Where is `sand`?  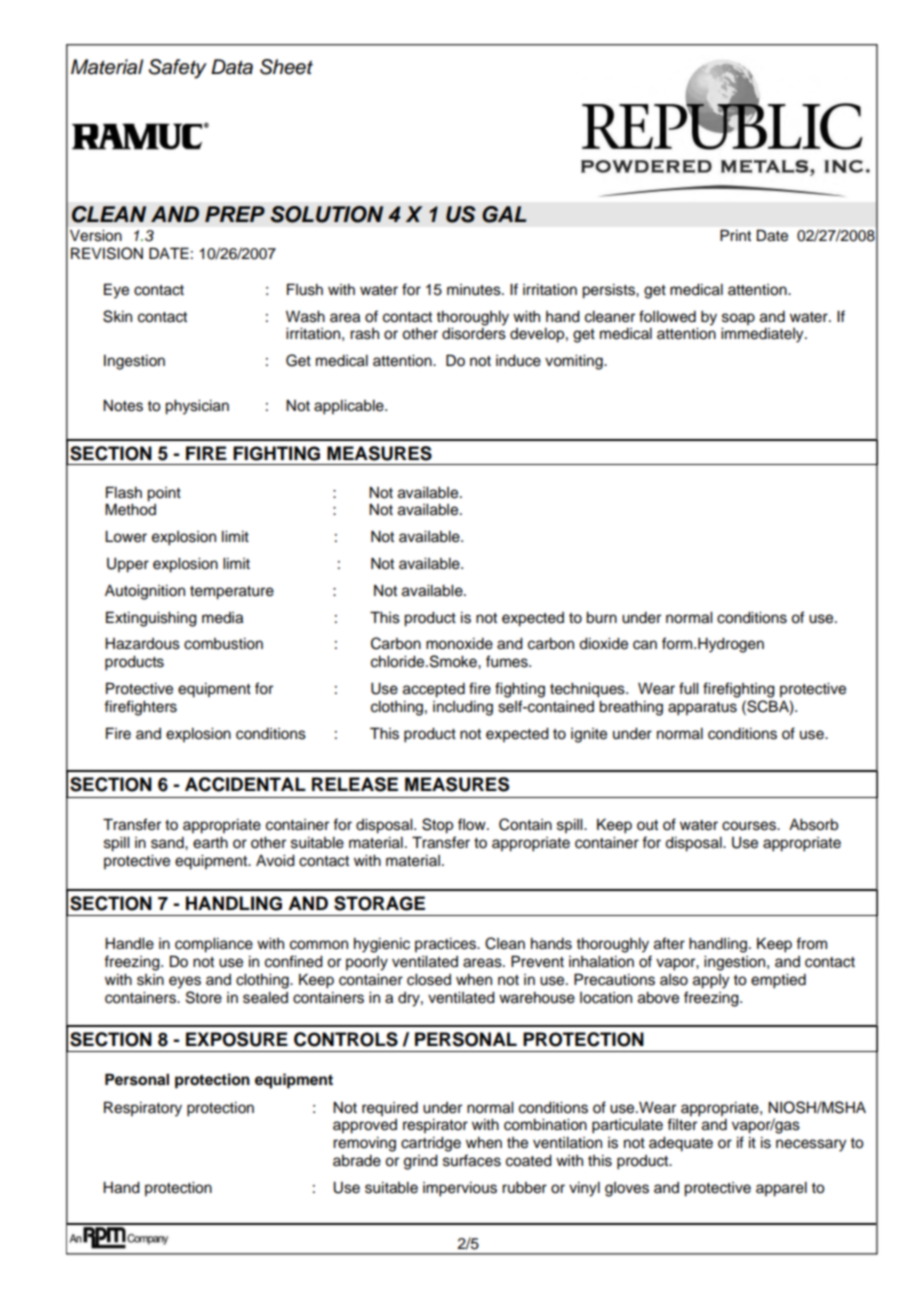 sand is located at coordinates (168, 843).
